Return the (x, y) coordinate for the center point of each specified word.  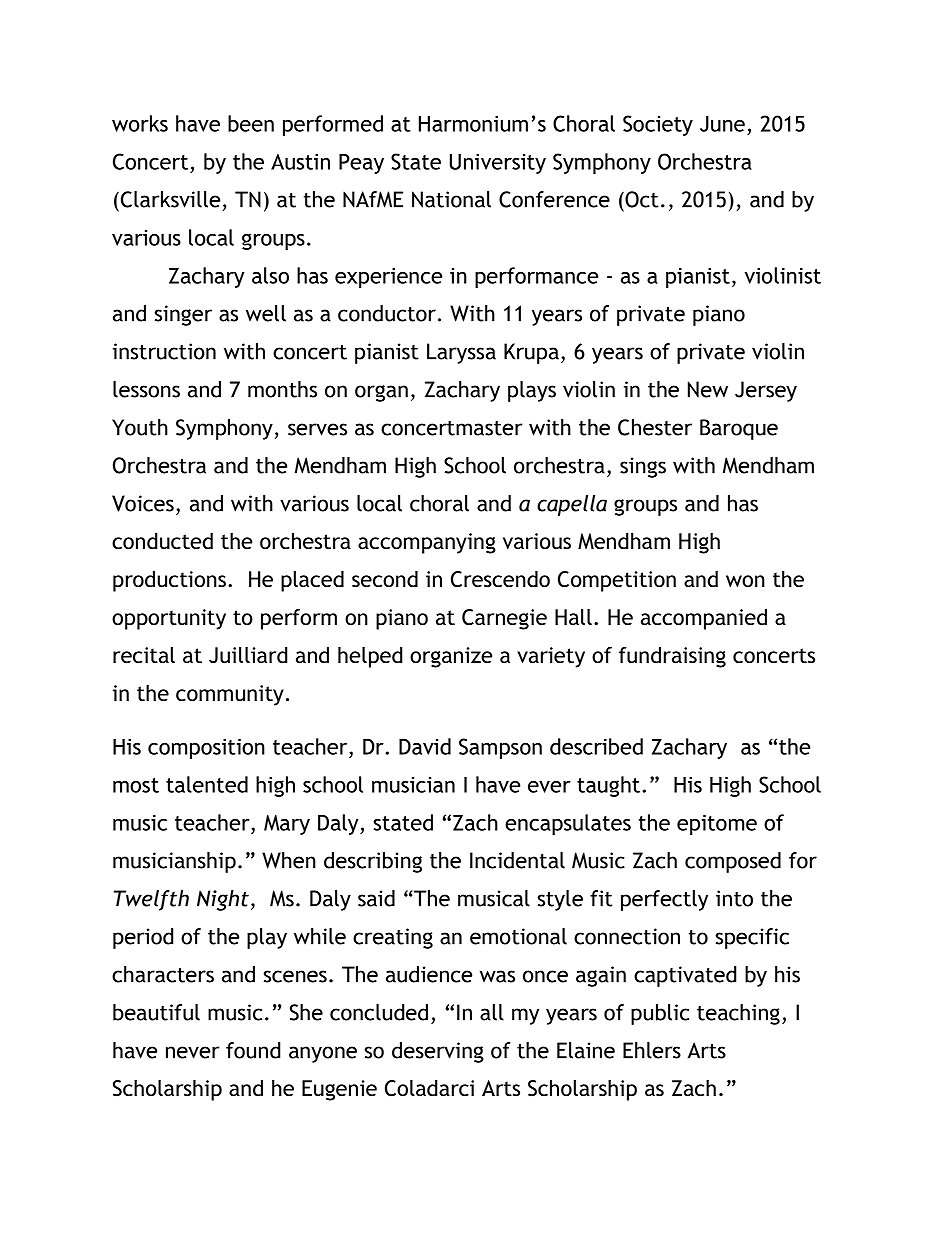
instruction (164, 351)
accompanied (704, 619)
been (251, 123)
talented (207, 784)
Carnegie (504, 619)
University (498, 164)
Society (658, 125)
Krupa (531, 353)
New (708, 389)
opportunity (169, 619)
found (253, 1050)
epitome (717, 824)
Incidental (517, 860)
